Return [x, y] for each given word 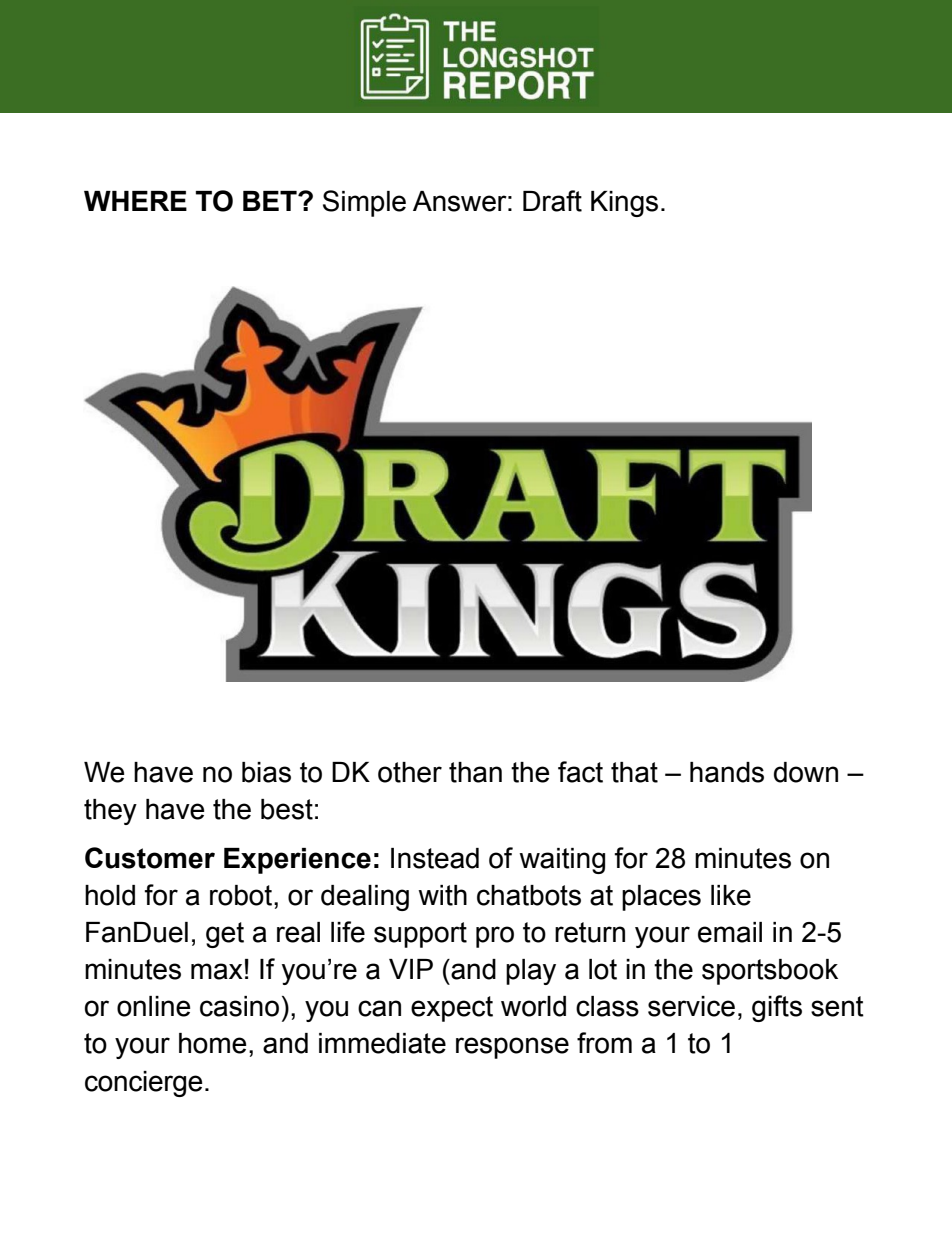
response [512, 1048]
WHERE [135, 201]
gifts [777, 1008]
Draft [552, 201]
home [212, 1043]
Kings [624, 204]
